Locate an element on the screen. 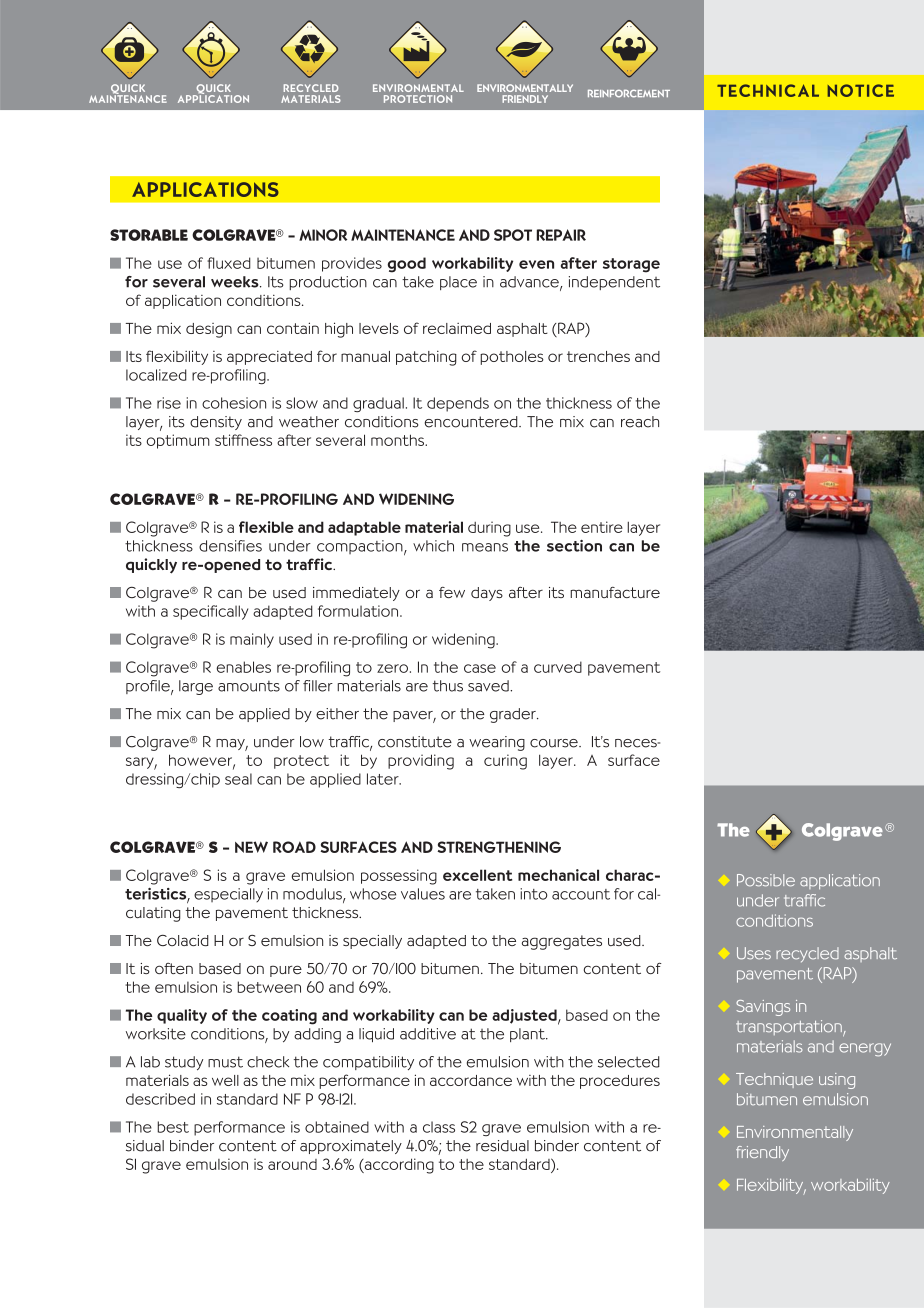 This screenshot has width=924, height=1308. stiffness is located at coordinates (243, 440).
